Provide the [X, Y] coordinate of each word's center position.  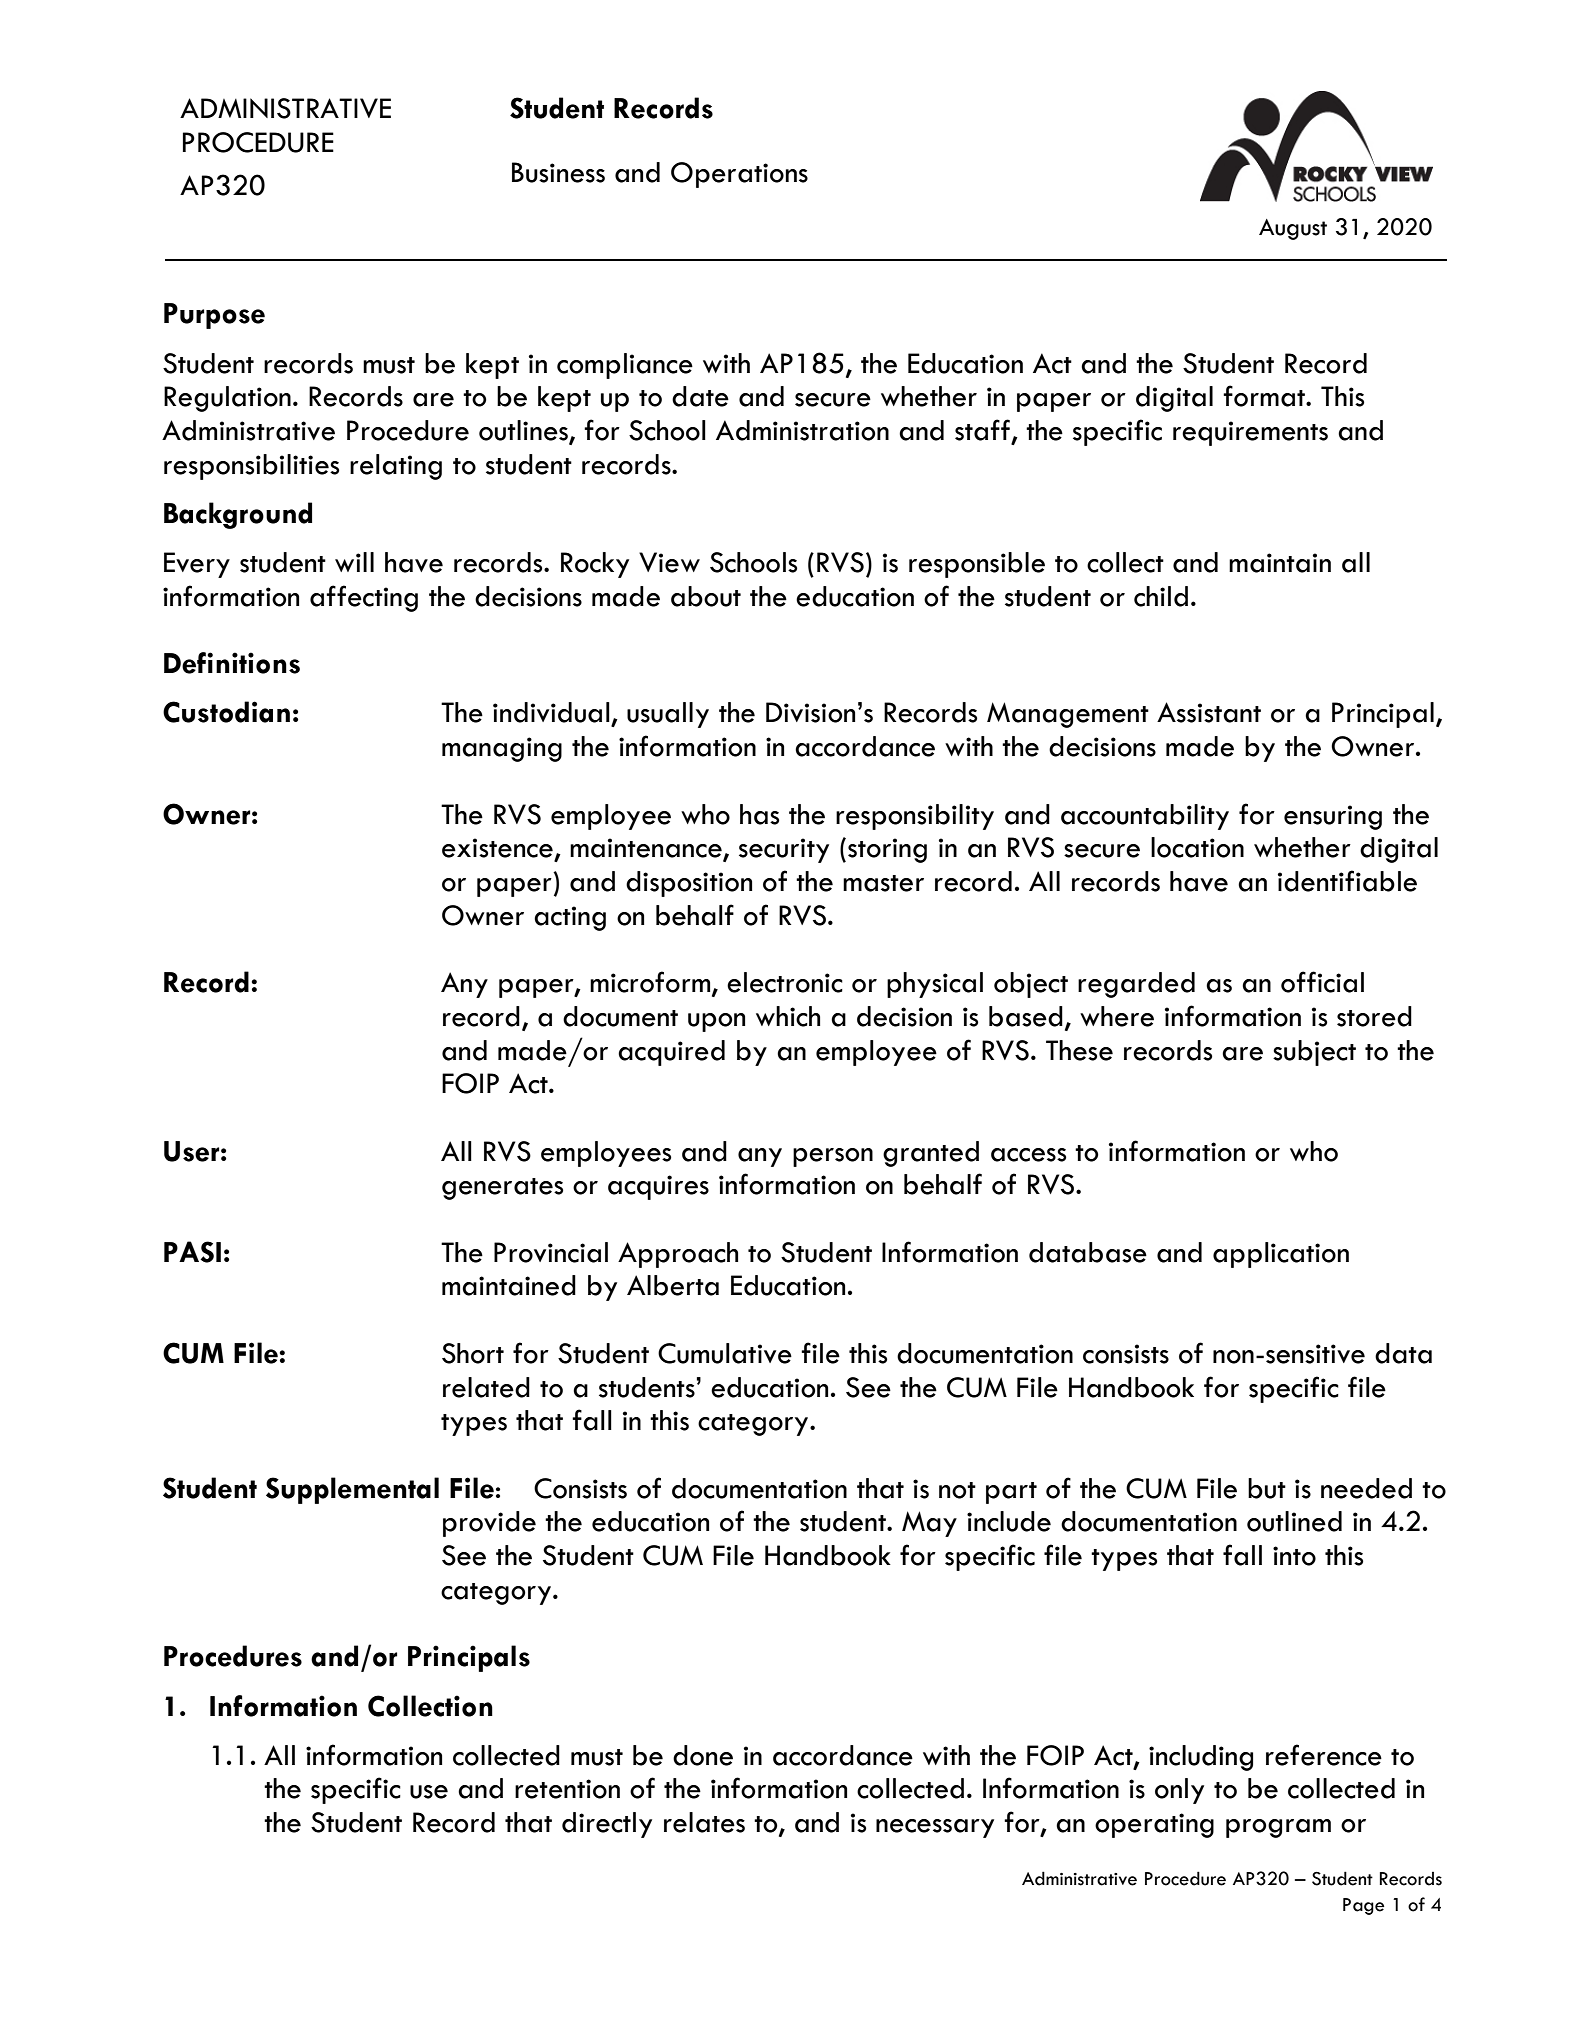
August [1293, 229]
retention [567, 1789]
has [759, 814]
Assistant [1209, 712]
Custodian [226, 712]
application [1281, 1255]
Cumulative [725, 1353]
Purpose [214, 316]
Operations [739, 175]
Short [473, 1353]
